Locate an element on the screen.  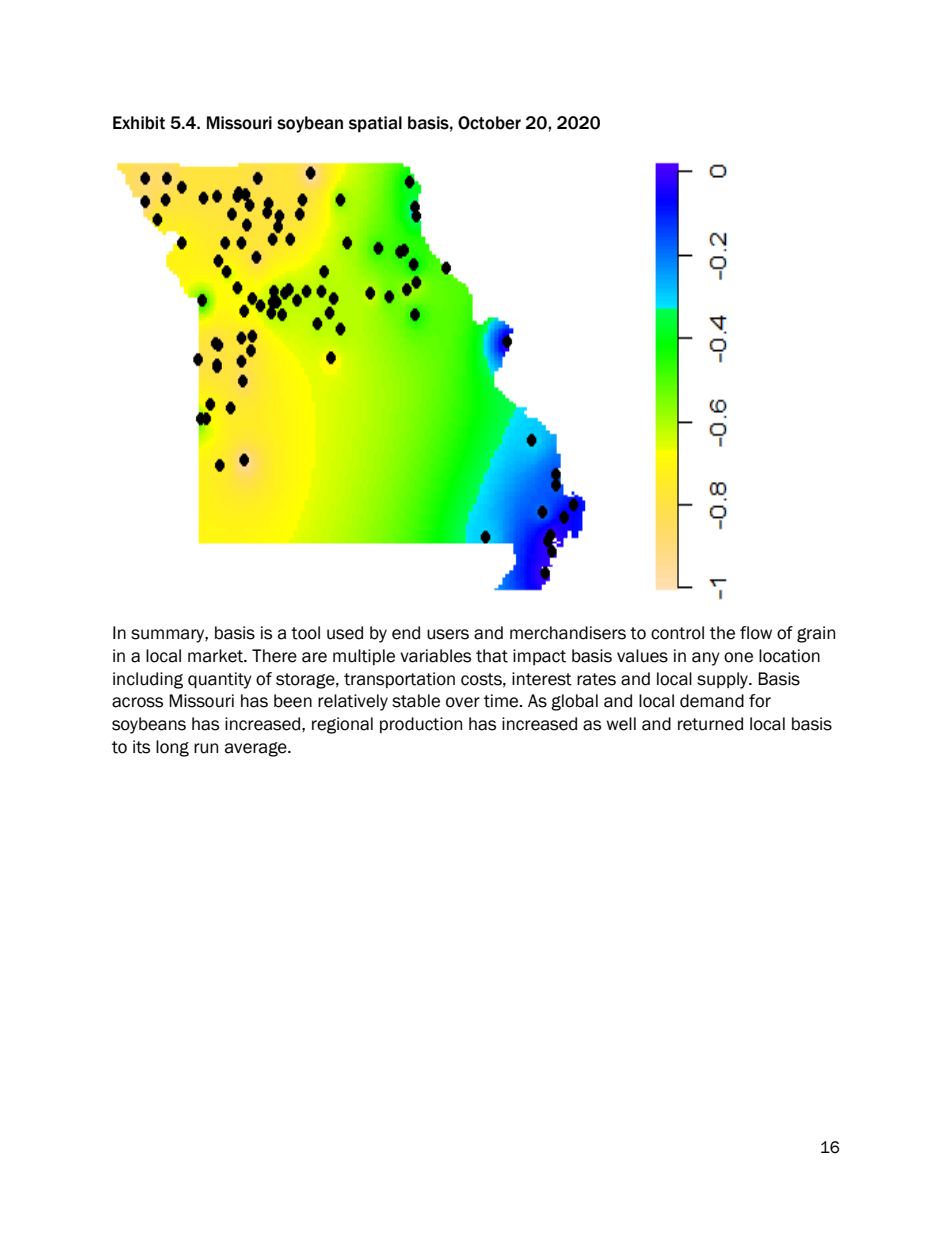
users is located at coordinates (448, 634).
